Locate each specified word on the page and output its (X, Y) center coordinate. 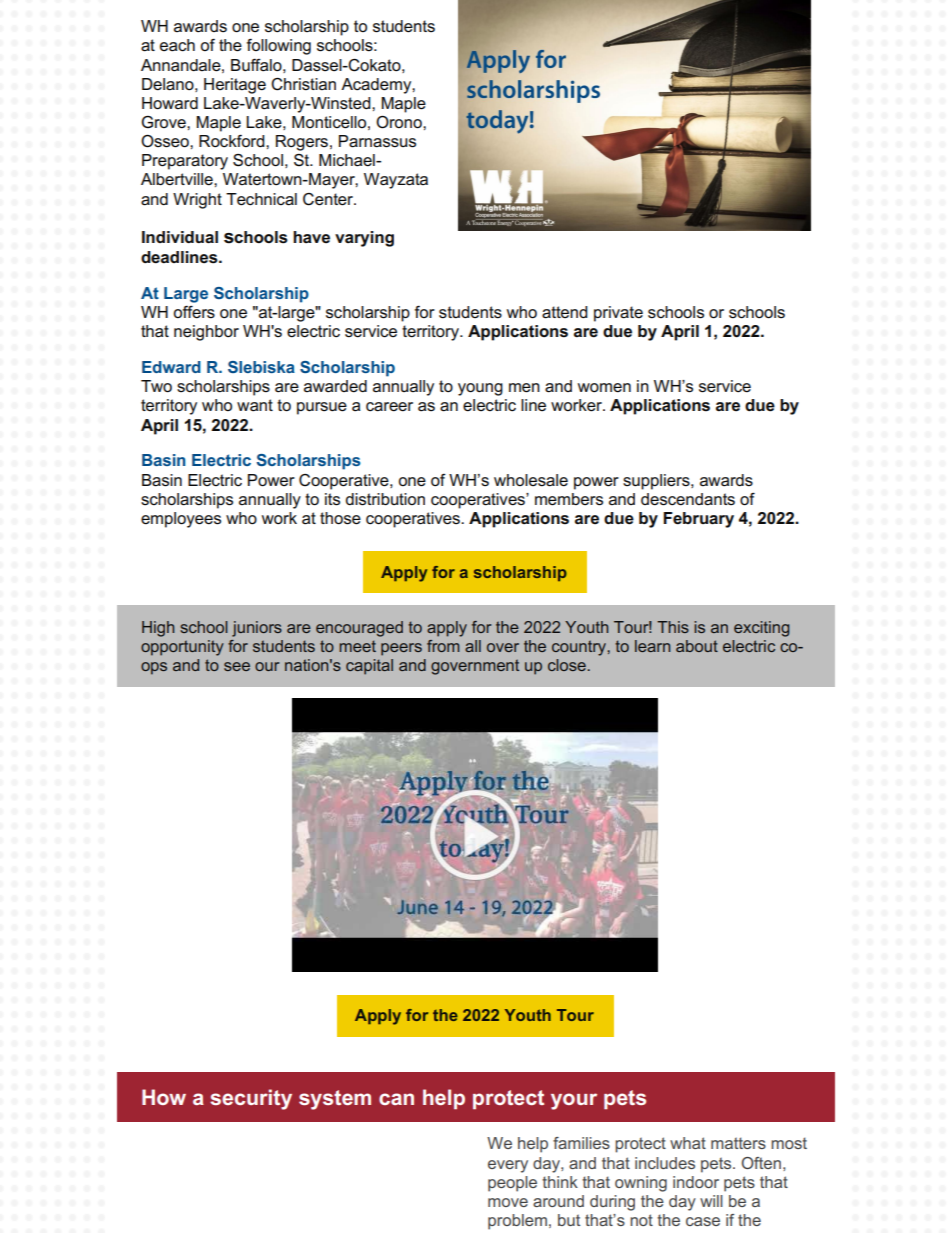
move (508, 1202)
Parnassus (377, 141)
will (711, 1201)
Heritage (235, 86)
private (618, 314)
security (251, 1099)
